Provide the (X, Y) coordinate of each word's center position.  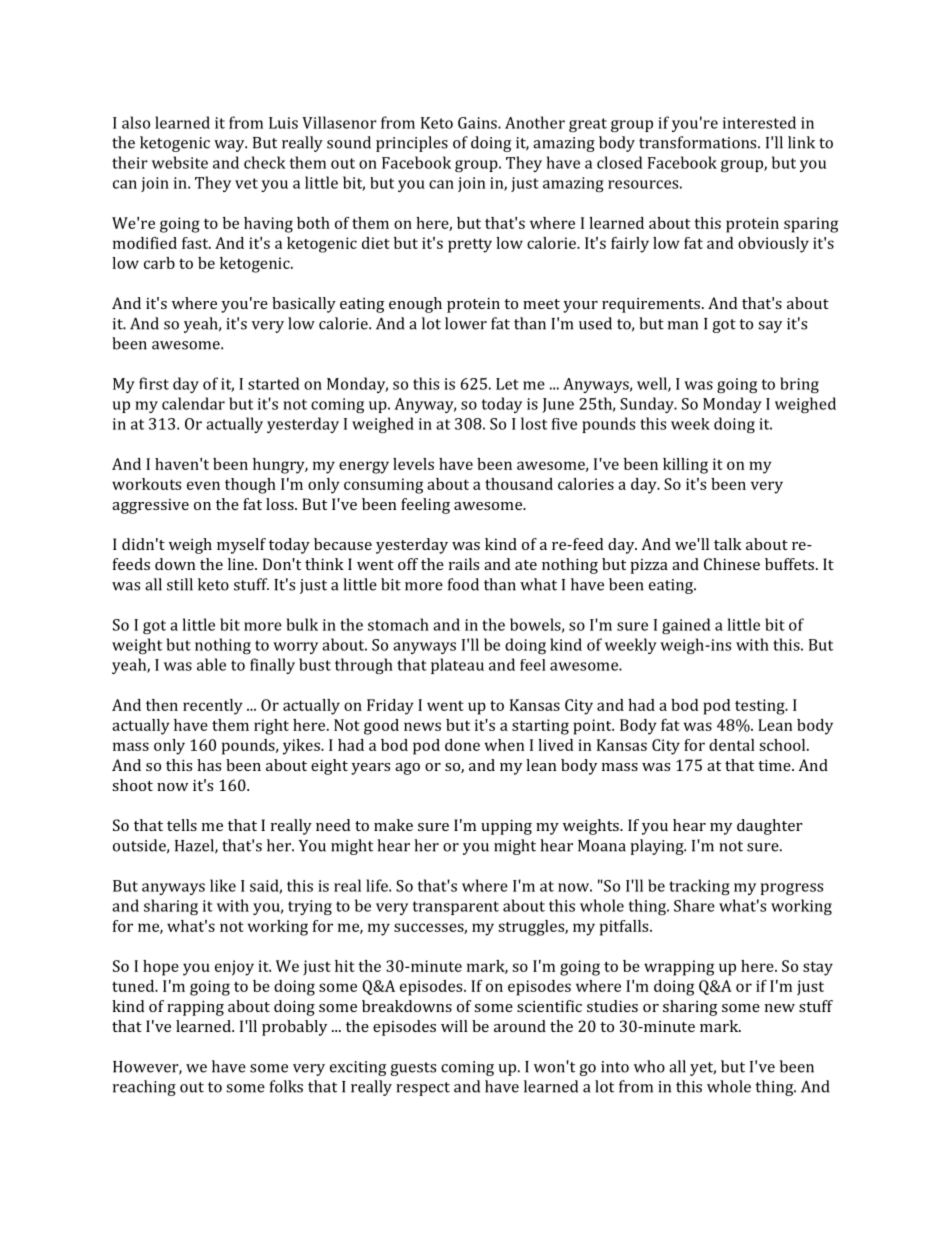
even (203, 485)
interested (759, 122)
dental (732, 745)
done (462, 745)
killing (685, 466)
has (209, 765)
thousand (519, 484)
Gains (478, 123)
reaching (144, 1088)
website (180, 162)
